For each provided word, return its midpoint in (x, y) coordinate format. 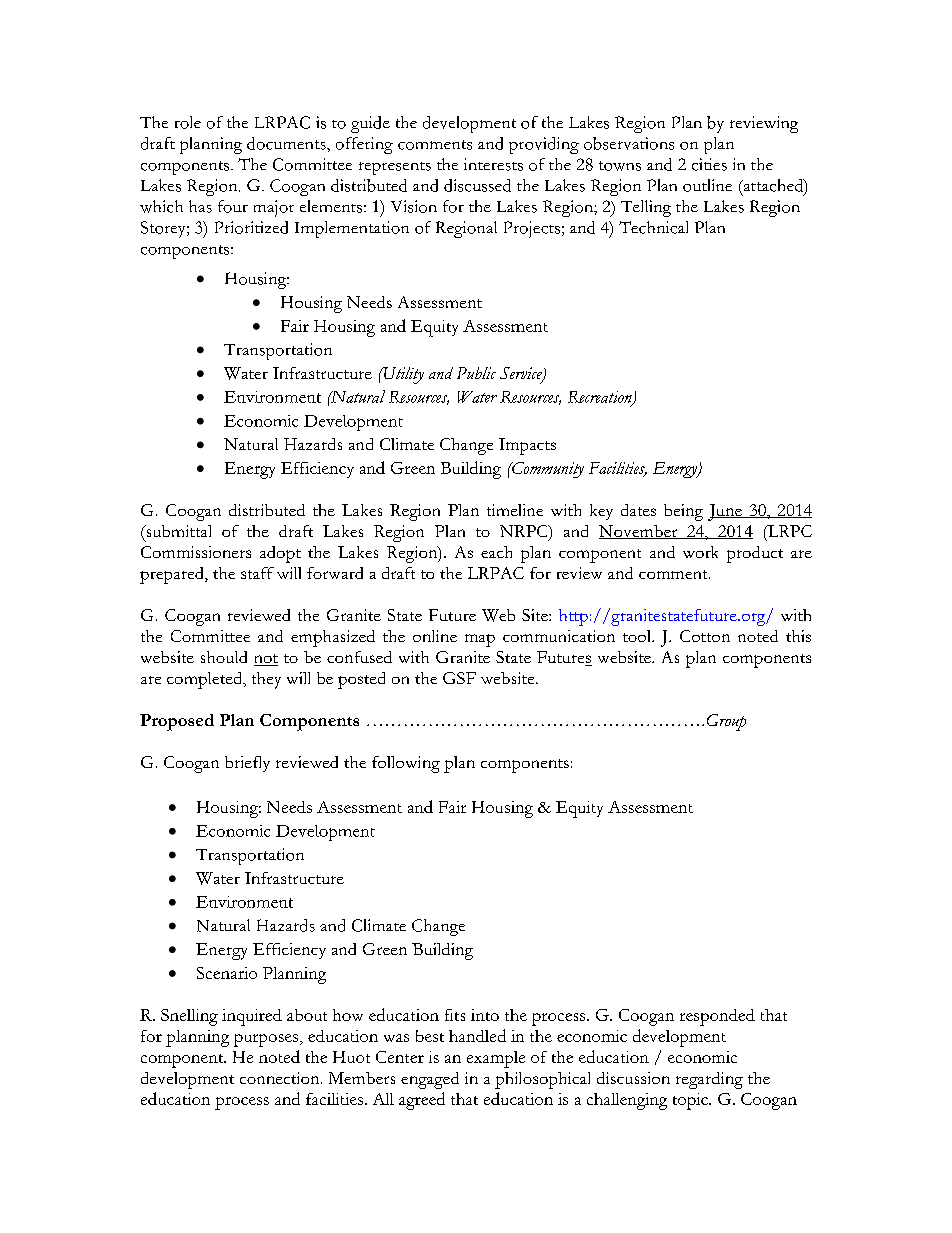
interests (493, 164)
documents (287, 143)
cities (709, 164)
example (496, 1059)
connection (281, 1078)
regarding (709, 1080)
